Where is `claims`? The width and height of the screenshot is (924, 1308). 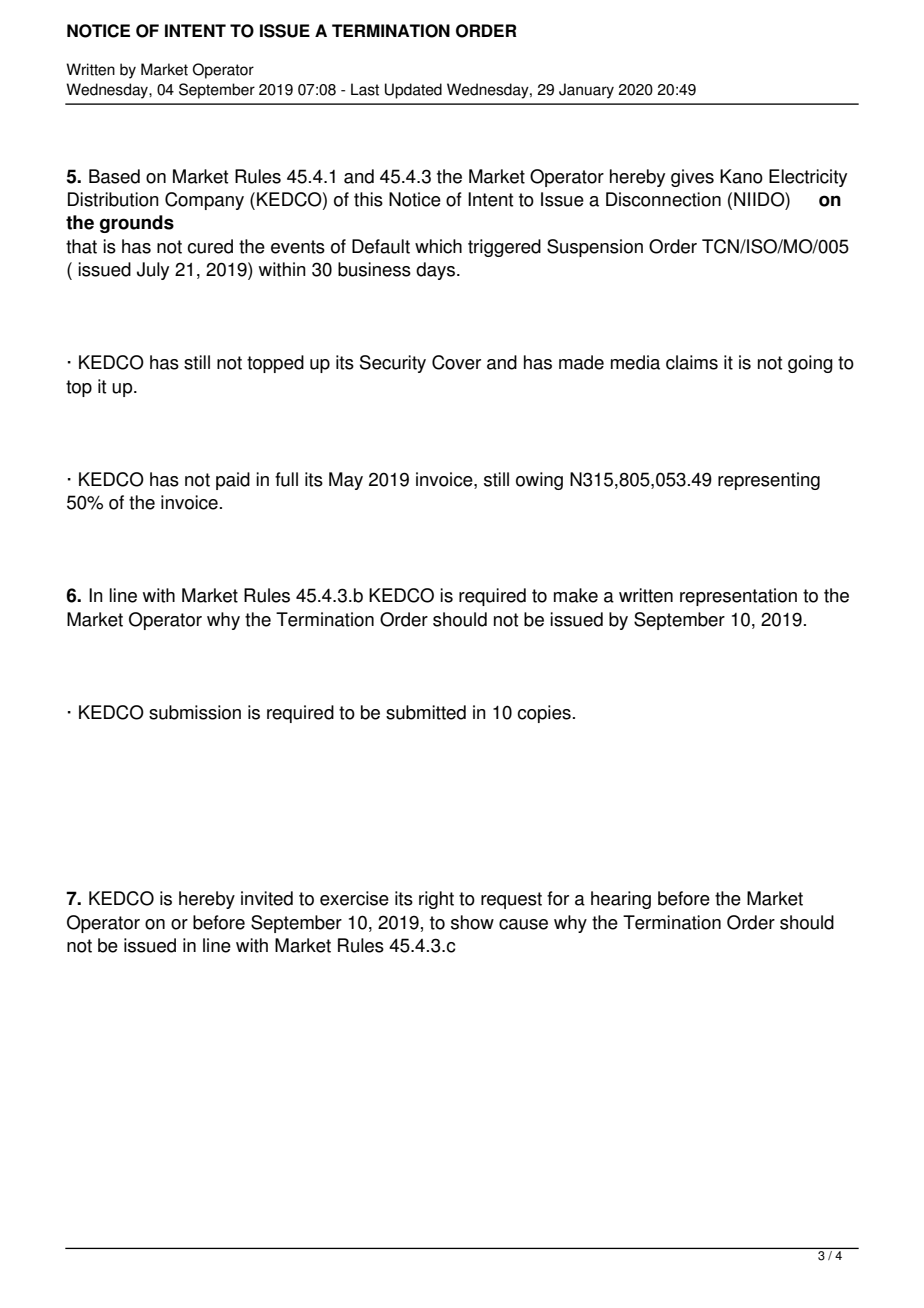 claims is located at coordinates (692, 362).
